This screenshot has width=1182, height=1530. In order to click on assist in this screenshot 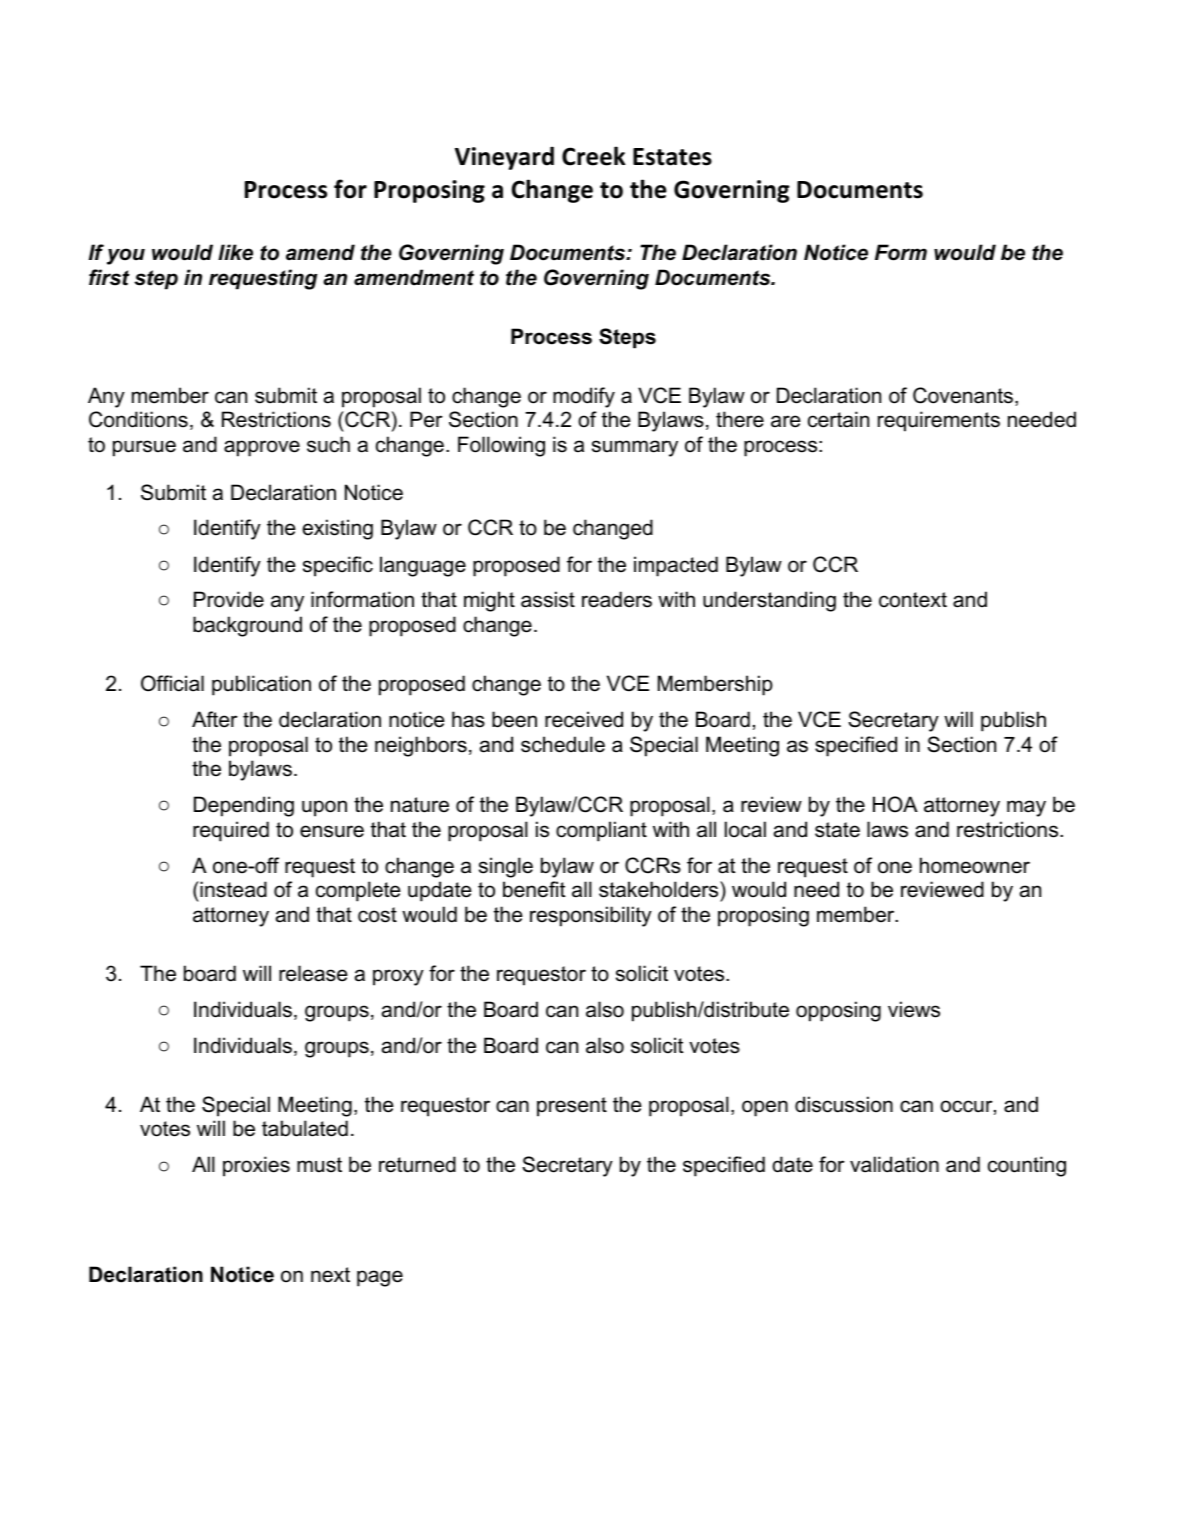, I will do `click(548, 599)`.
